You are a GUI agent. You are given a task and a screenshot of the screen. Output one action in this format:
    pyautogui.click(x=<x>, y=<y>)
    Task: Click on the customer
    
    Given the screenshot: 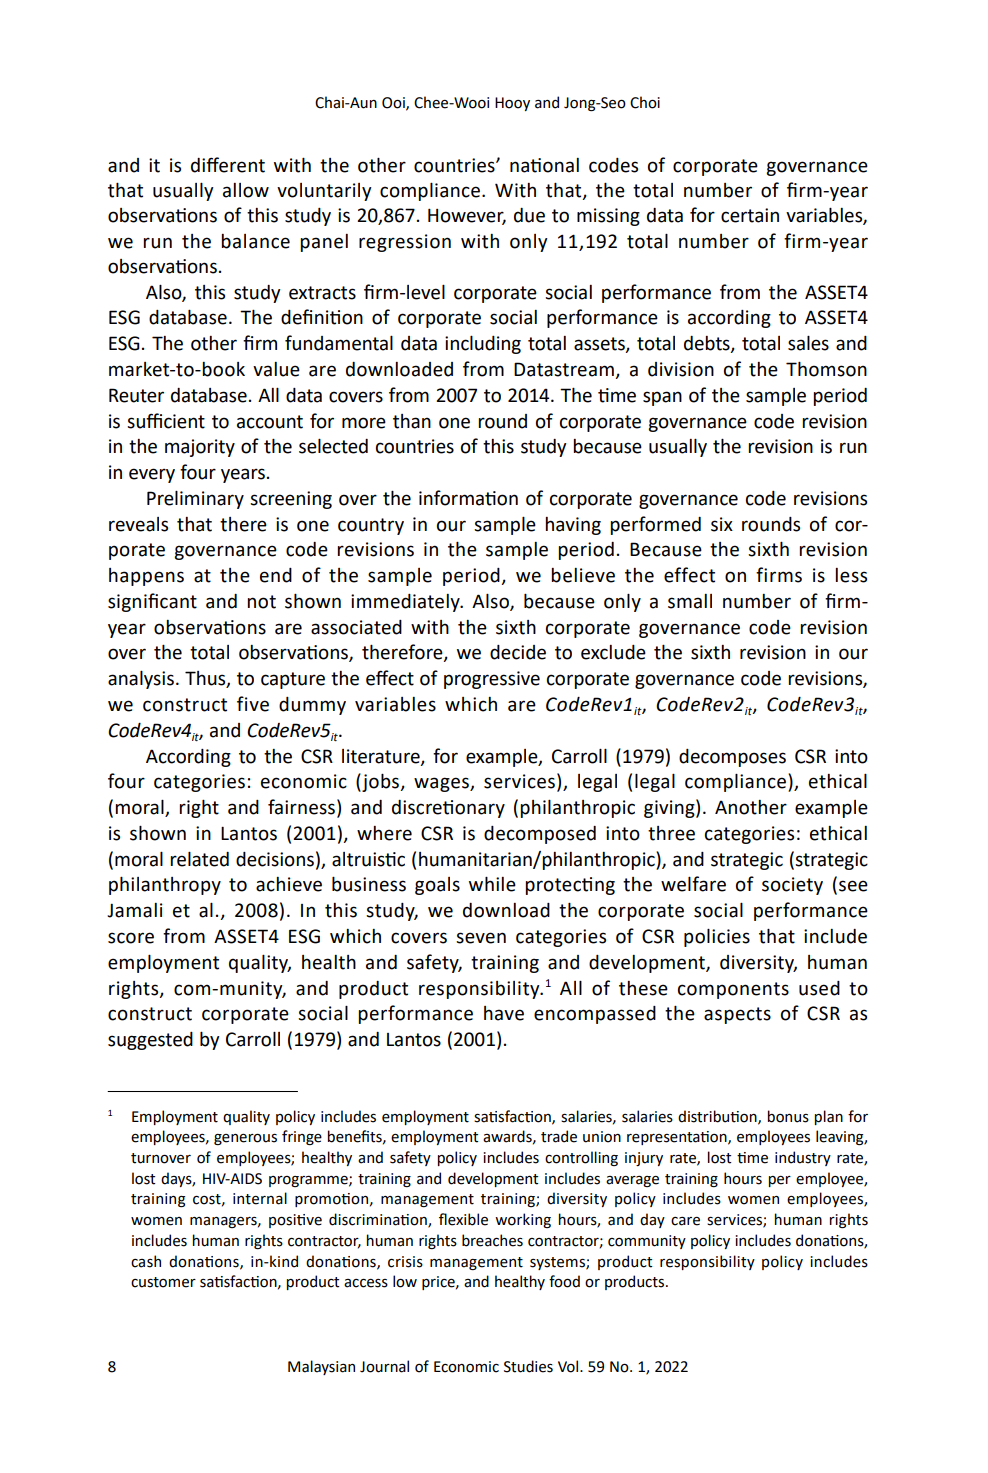 What is the action you would take?
    pyautogui.click(x=163, y=1282)
